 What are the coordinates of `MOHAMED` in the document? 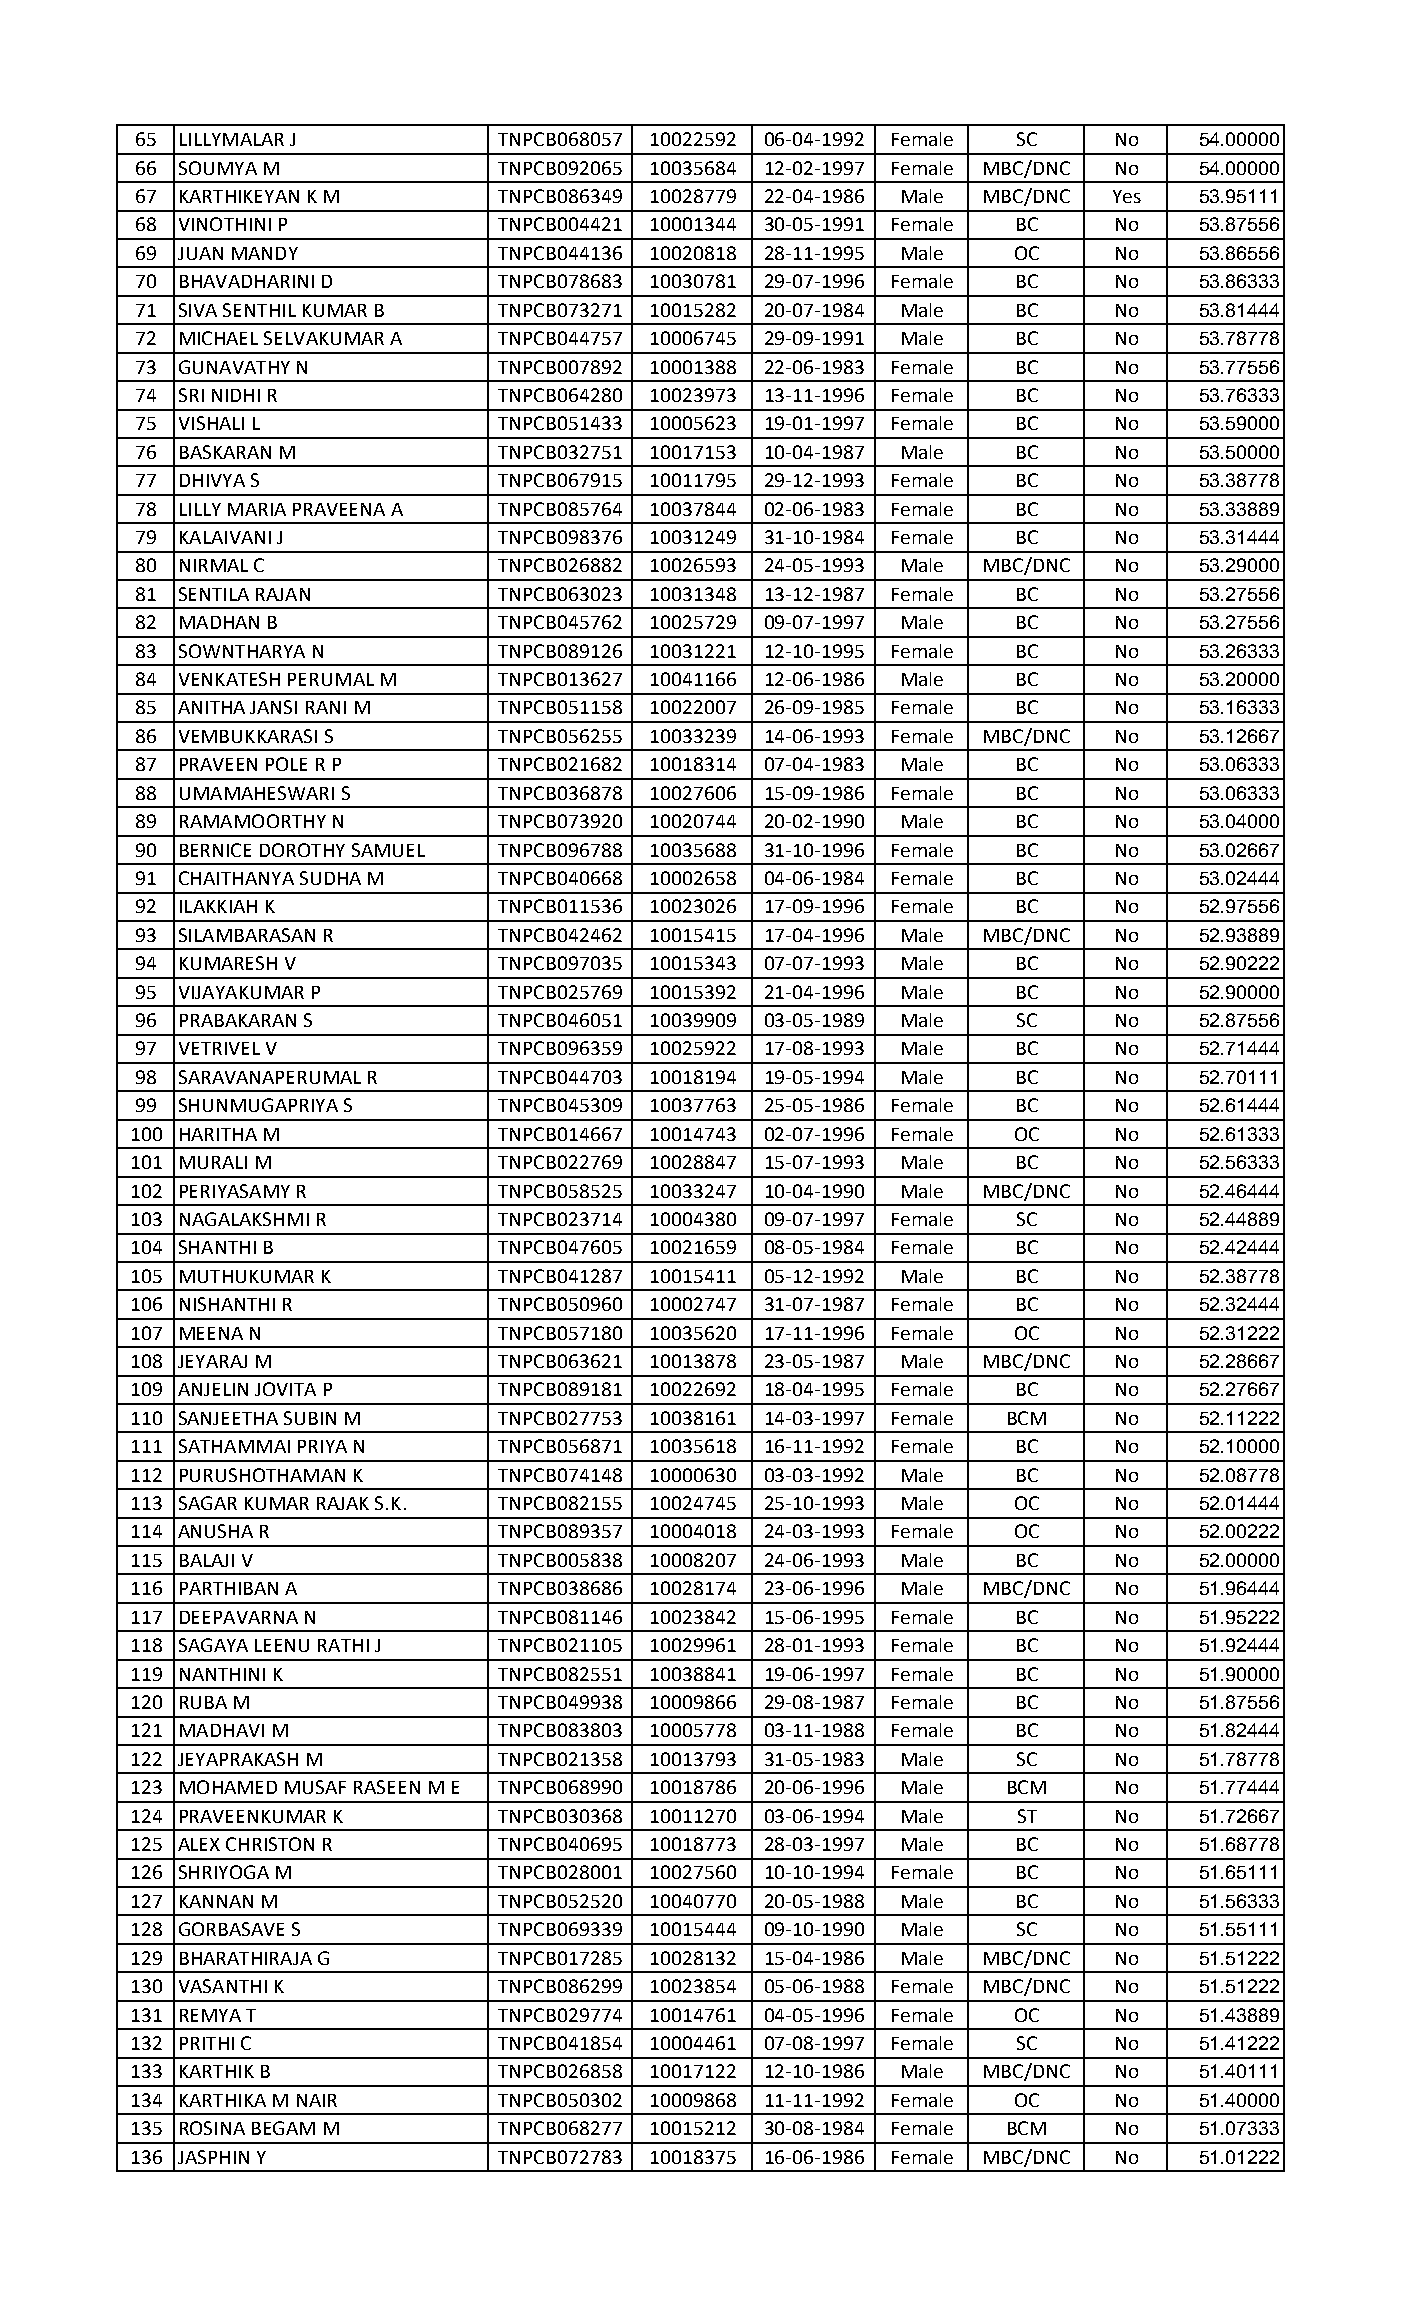 It's located at (228, 1787).
